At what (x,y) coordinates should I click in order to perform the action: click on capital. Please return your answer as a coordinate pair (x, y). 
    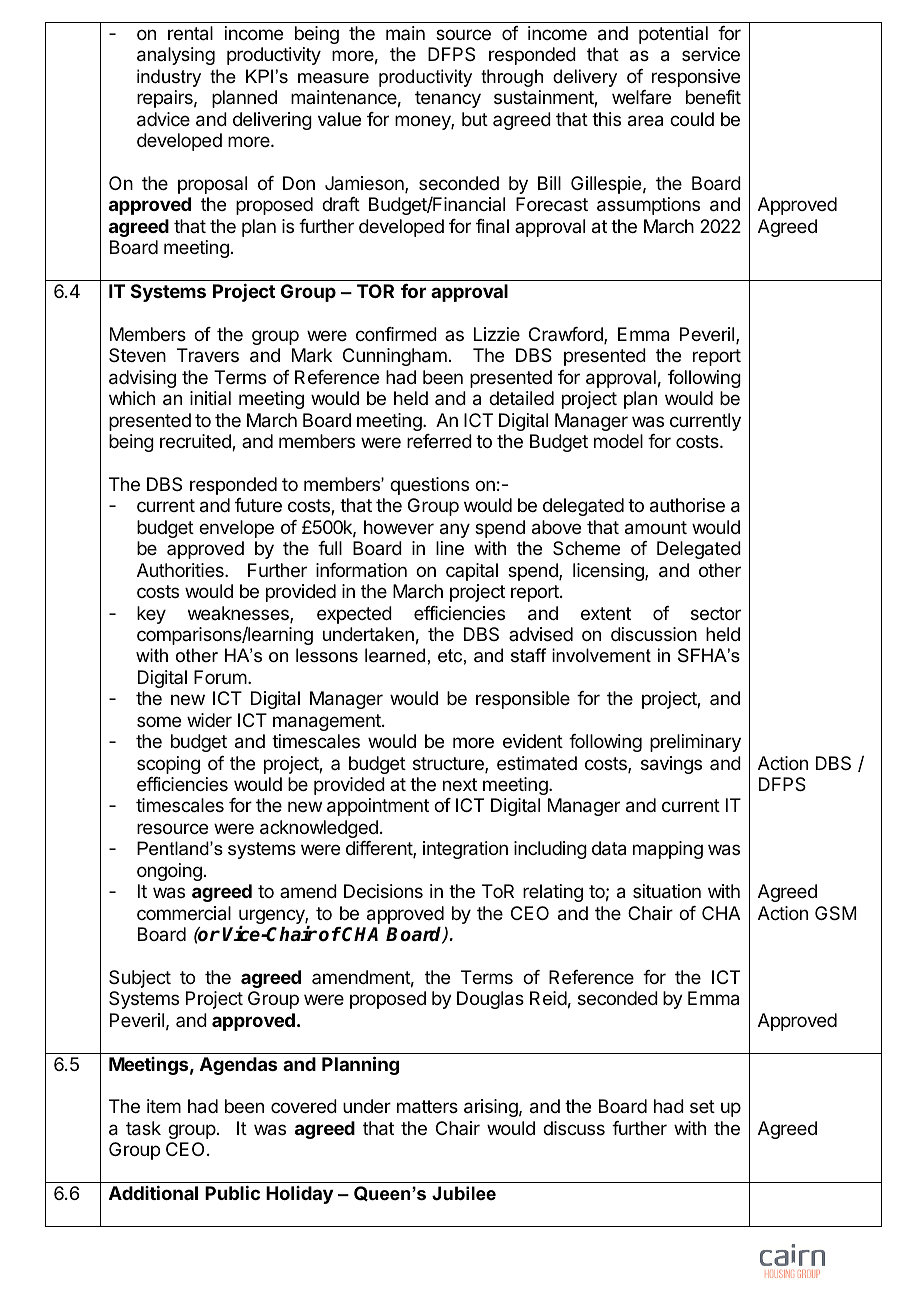
    Looking at the image, I should click on (472, 572).
